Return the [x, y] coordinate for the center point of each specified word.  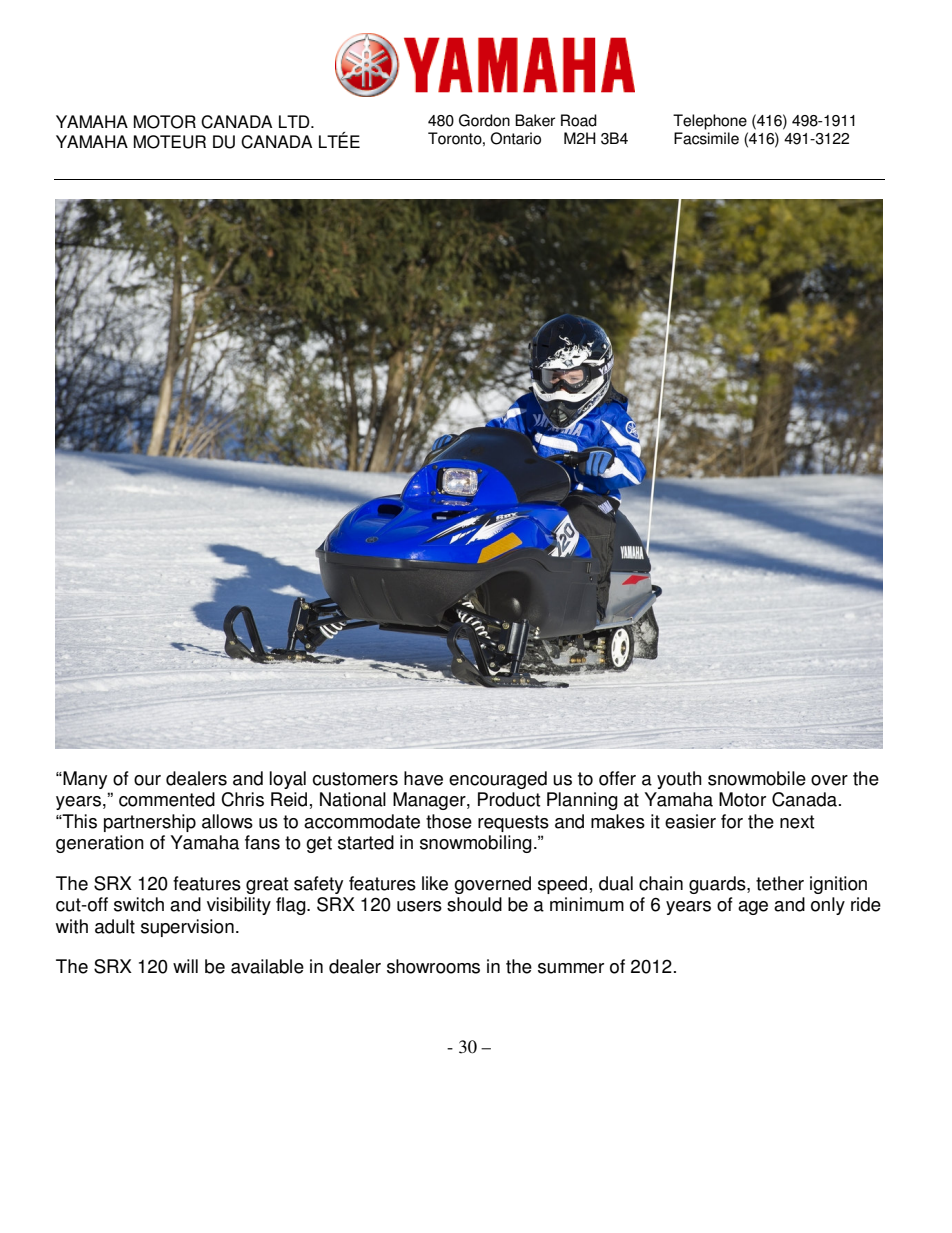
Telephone [710, 122]
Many [84, 780]
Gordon [484, 120]
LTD [295, 121]
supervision [187, 928]
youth [679, 780]
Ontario [516, 138]
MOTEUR [170, 142]
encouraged [498, 780]
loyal [288, 780]
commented [167, 799]
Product [509, 799]
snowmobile [757, 778]
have [423, 778]
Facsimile [706, 138]
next [797, 822]
